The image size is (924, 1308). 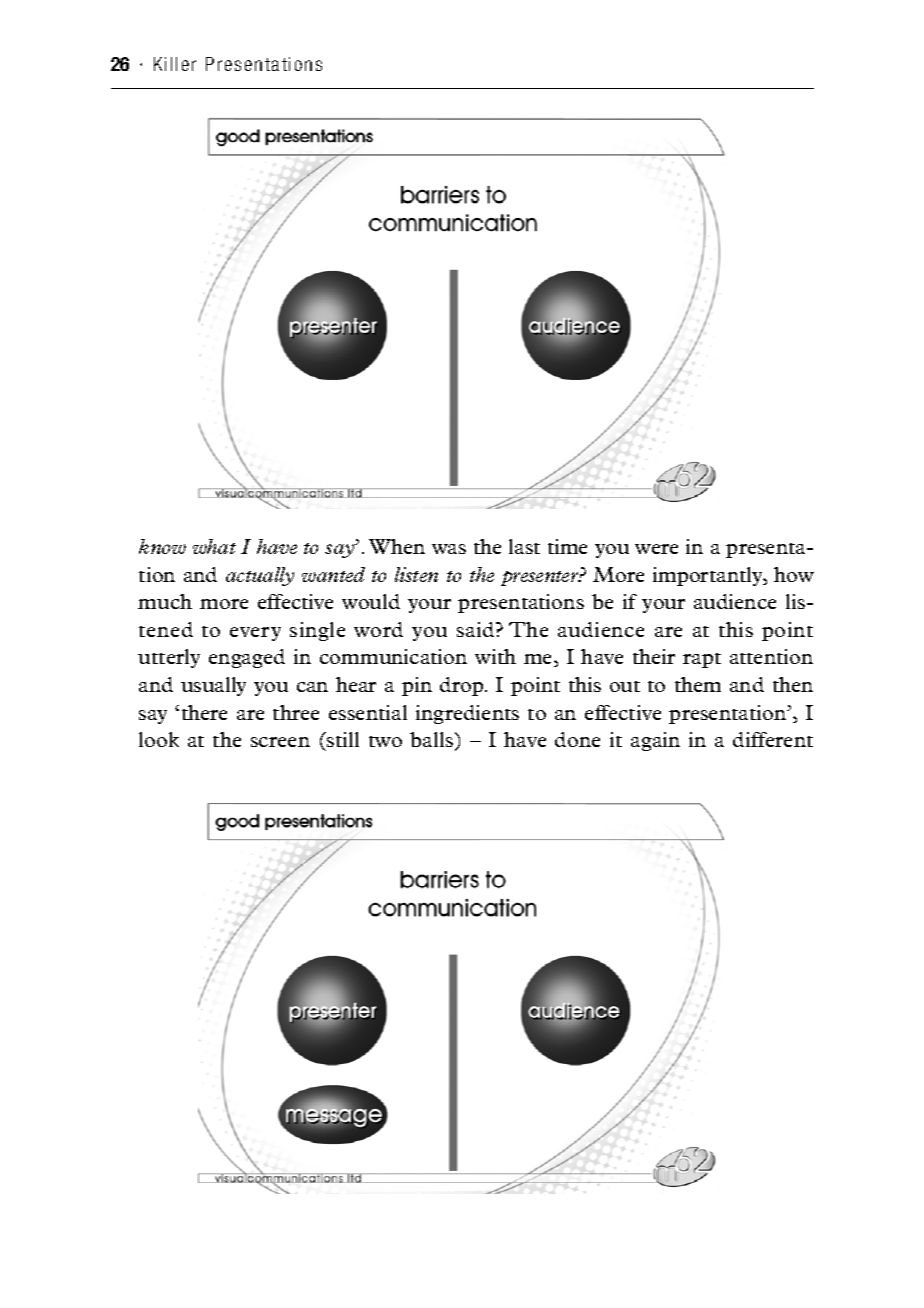 I want to click on Killer, so click(x=175, y=64).
